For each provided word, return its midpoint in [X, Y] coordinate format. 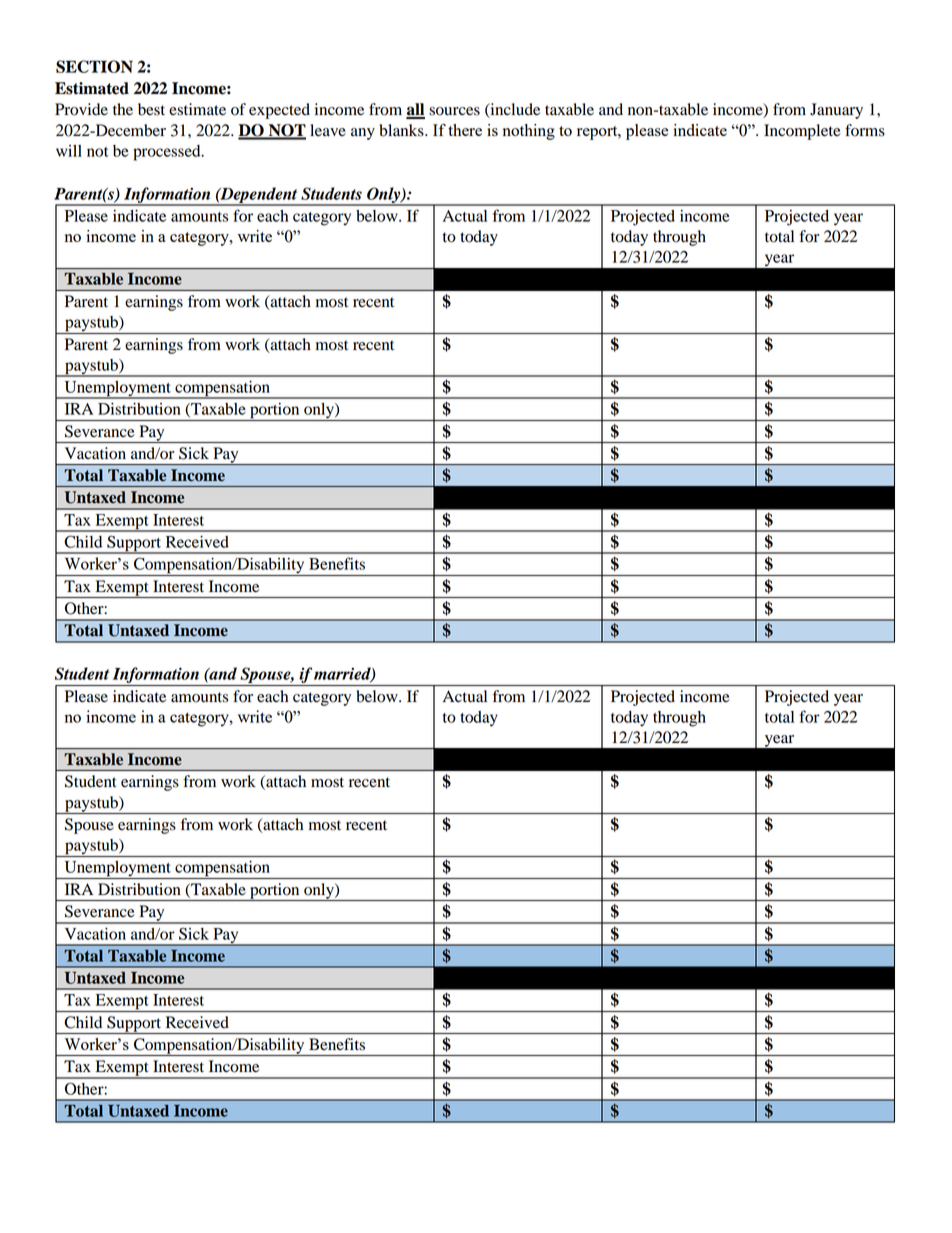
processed [168, 153]
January [836, 111]
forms [865, 130]
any [363, 134]
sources [454, 111]
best [151, 109]
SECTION [94, 66]
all [415, 110]
